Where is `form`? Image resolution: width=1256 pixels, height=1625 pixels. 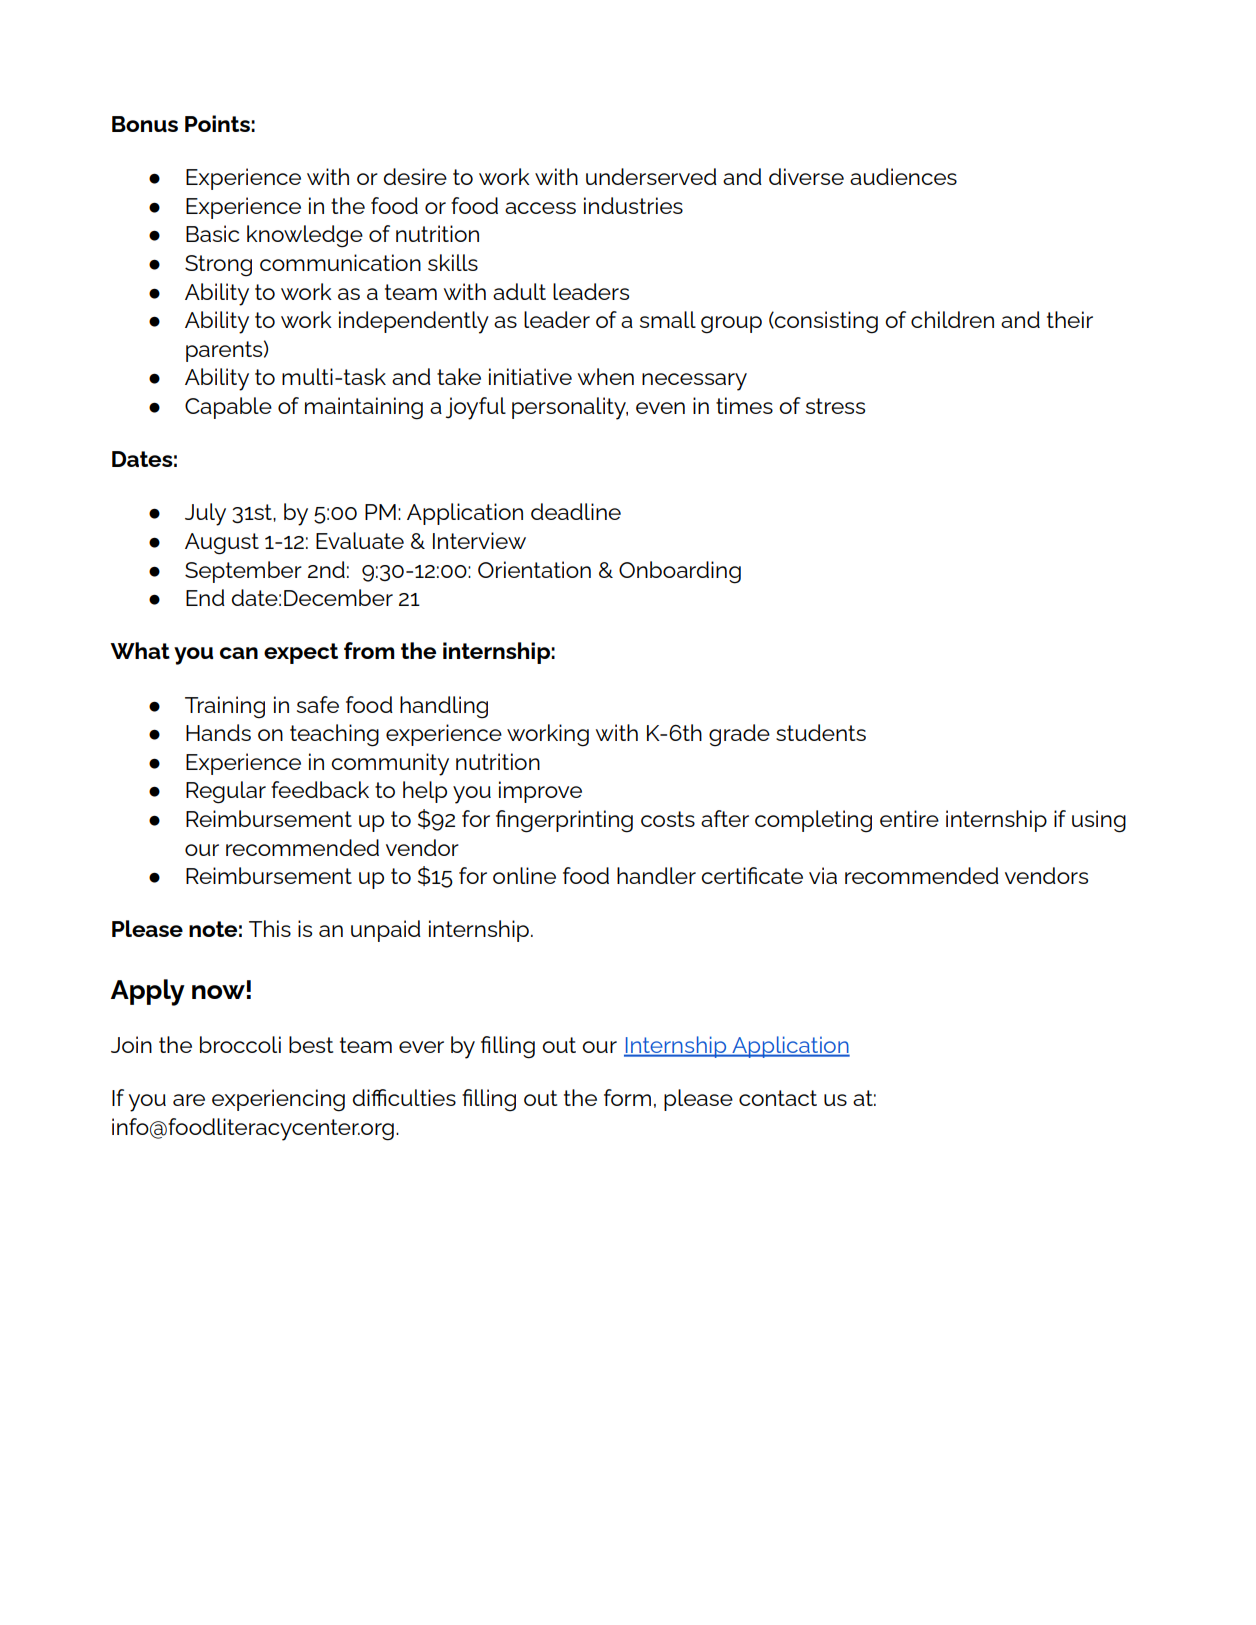
form is located at coordinates (627, 1097).
